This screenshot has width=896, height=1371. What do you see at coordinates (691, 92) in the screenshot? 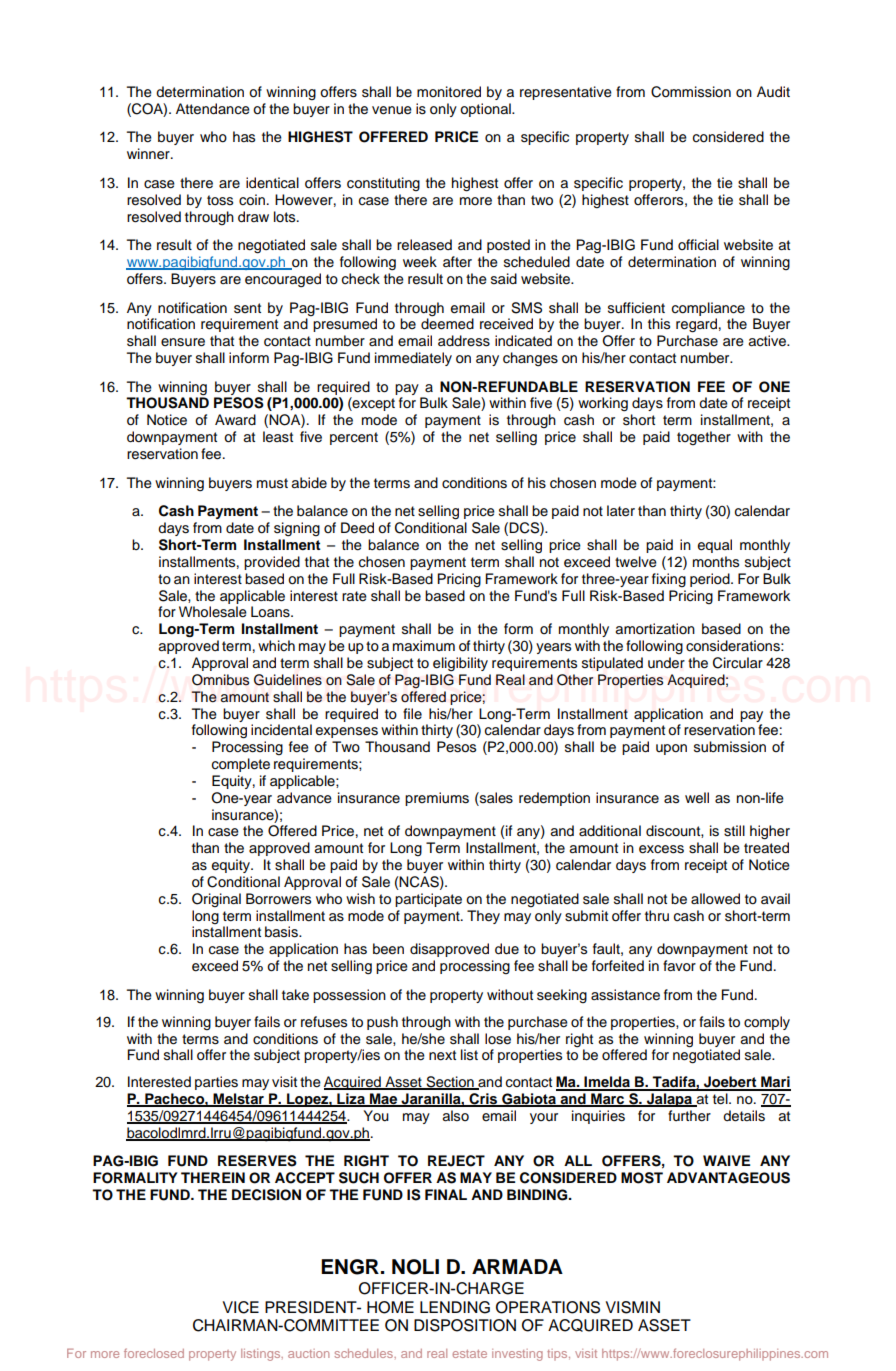
I see `Commission` at bounding box center [691, 92].
